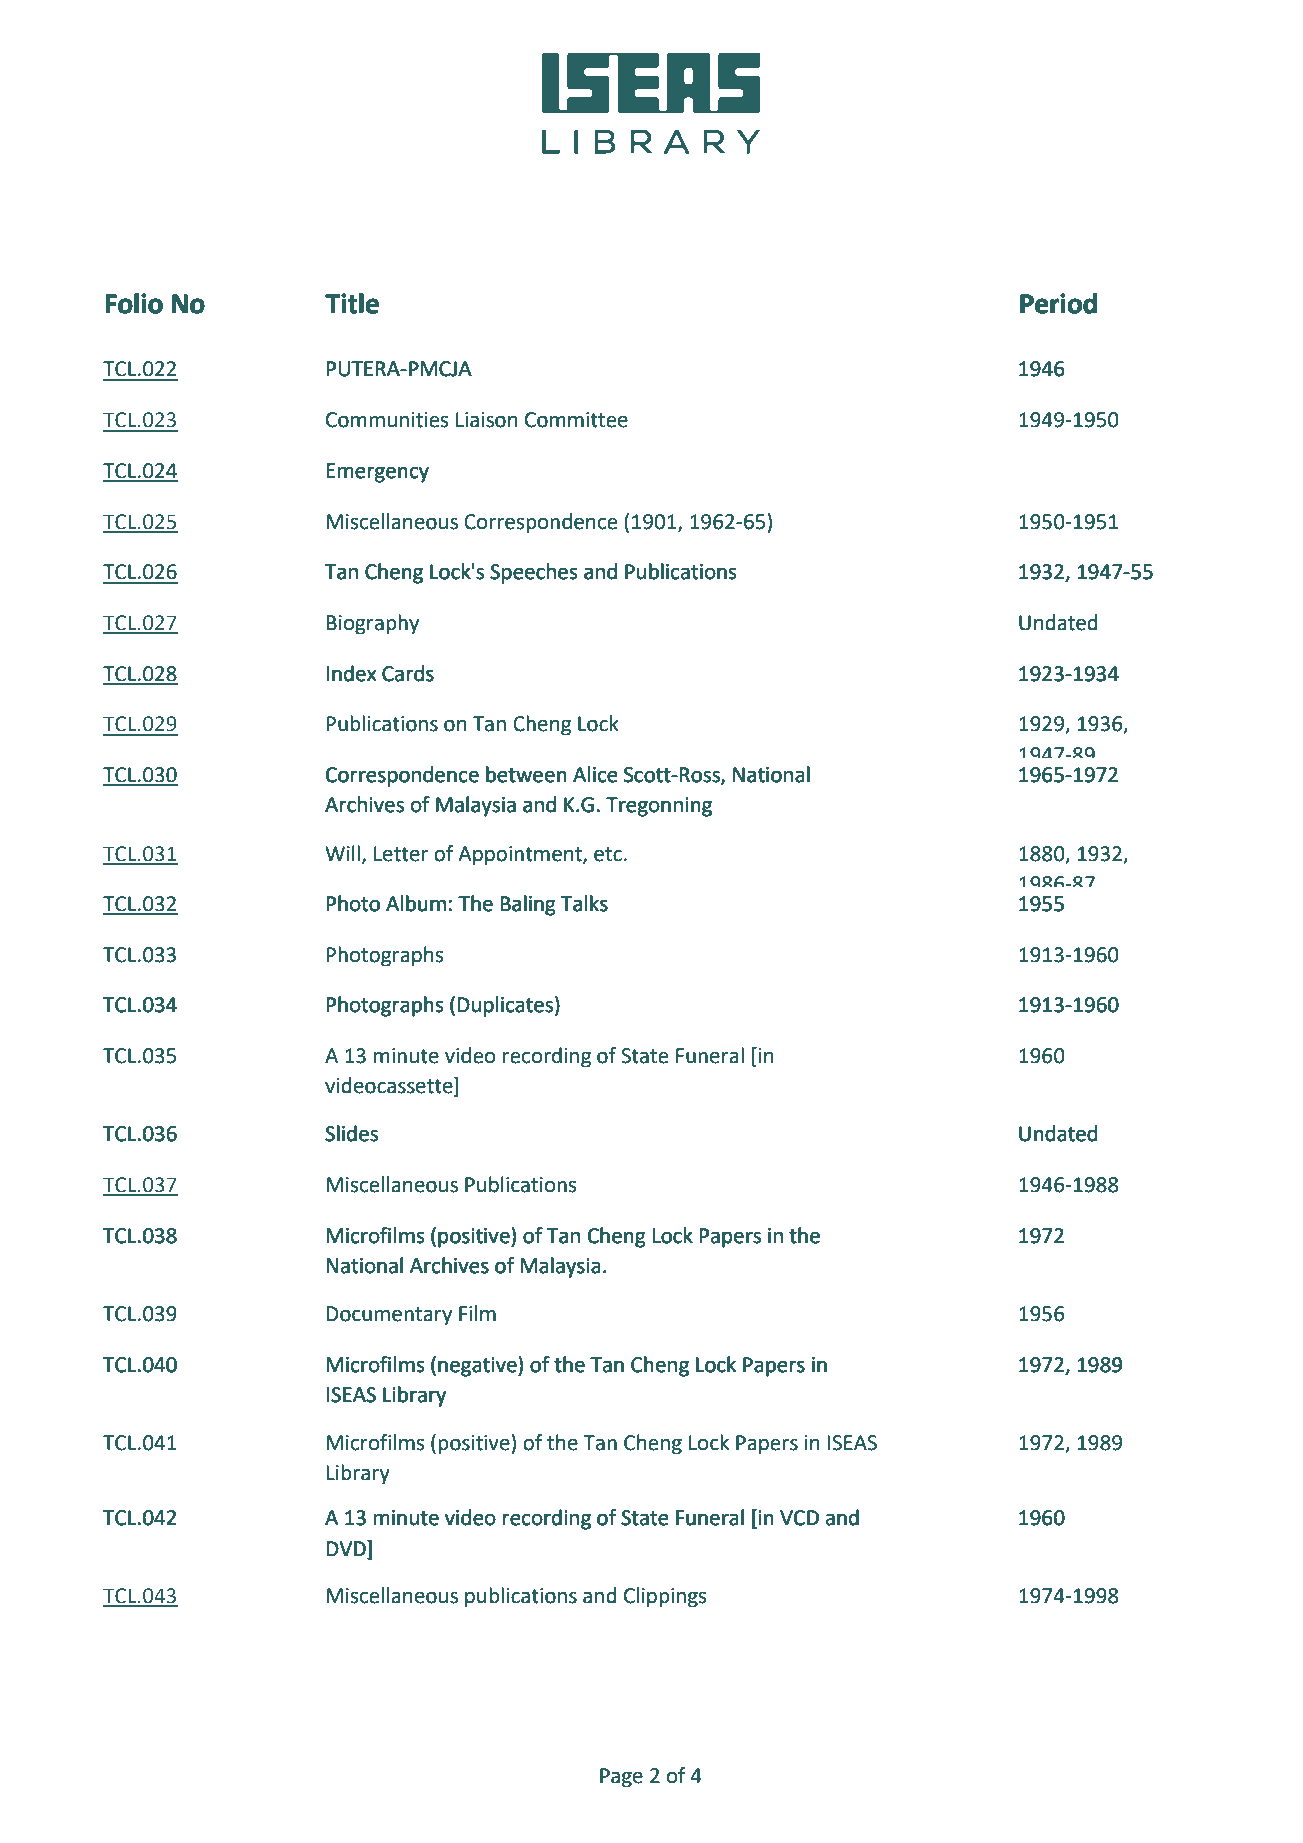  I want to click on VCD, so click(799, 1518).
